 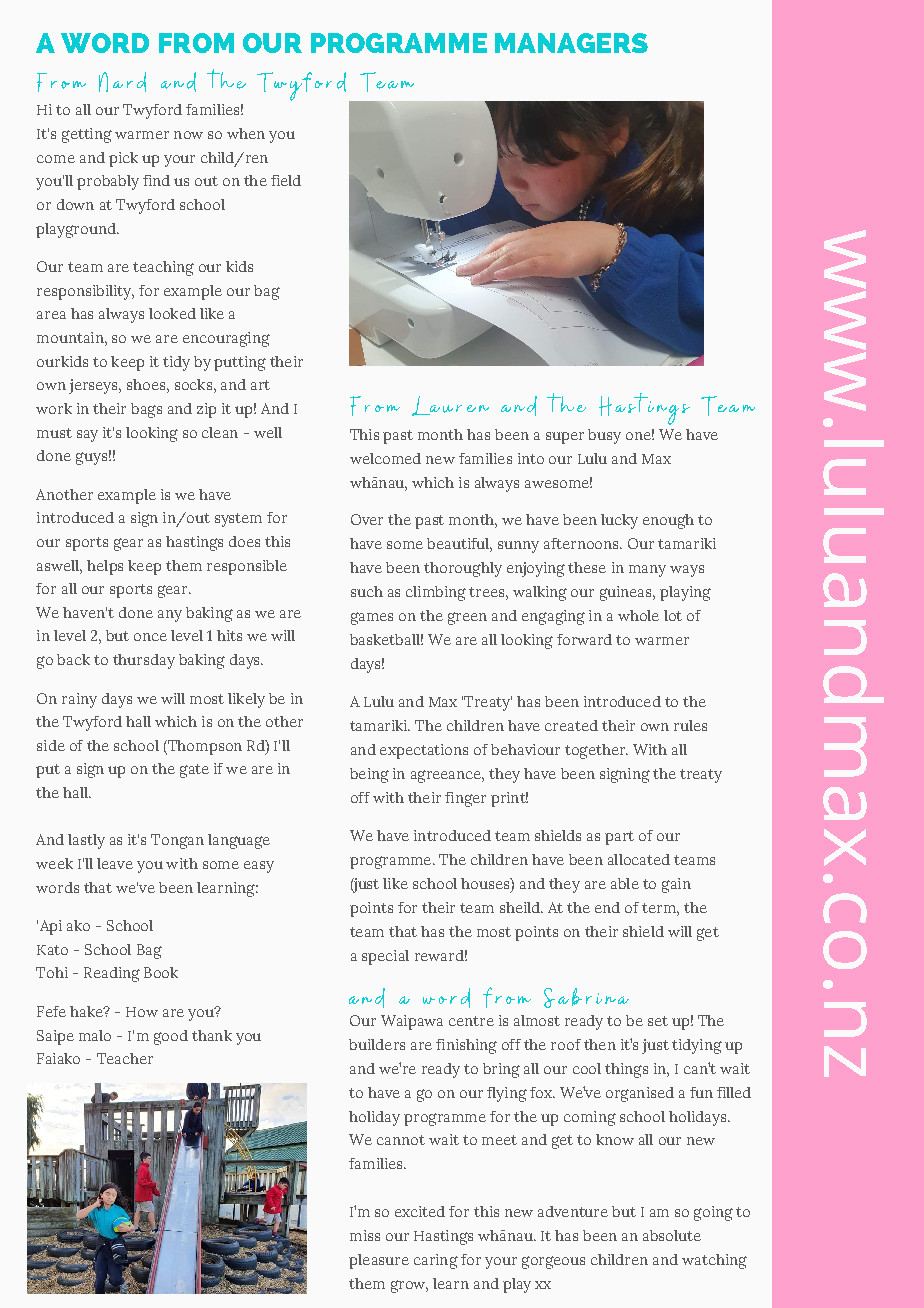 I want to click on MANAGERS, so click(x=571, y=43).
